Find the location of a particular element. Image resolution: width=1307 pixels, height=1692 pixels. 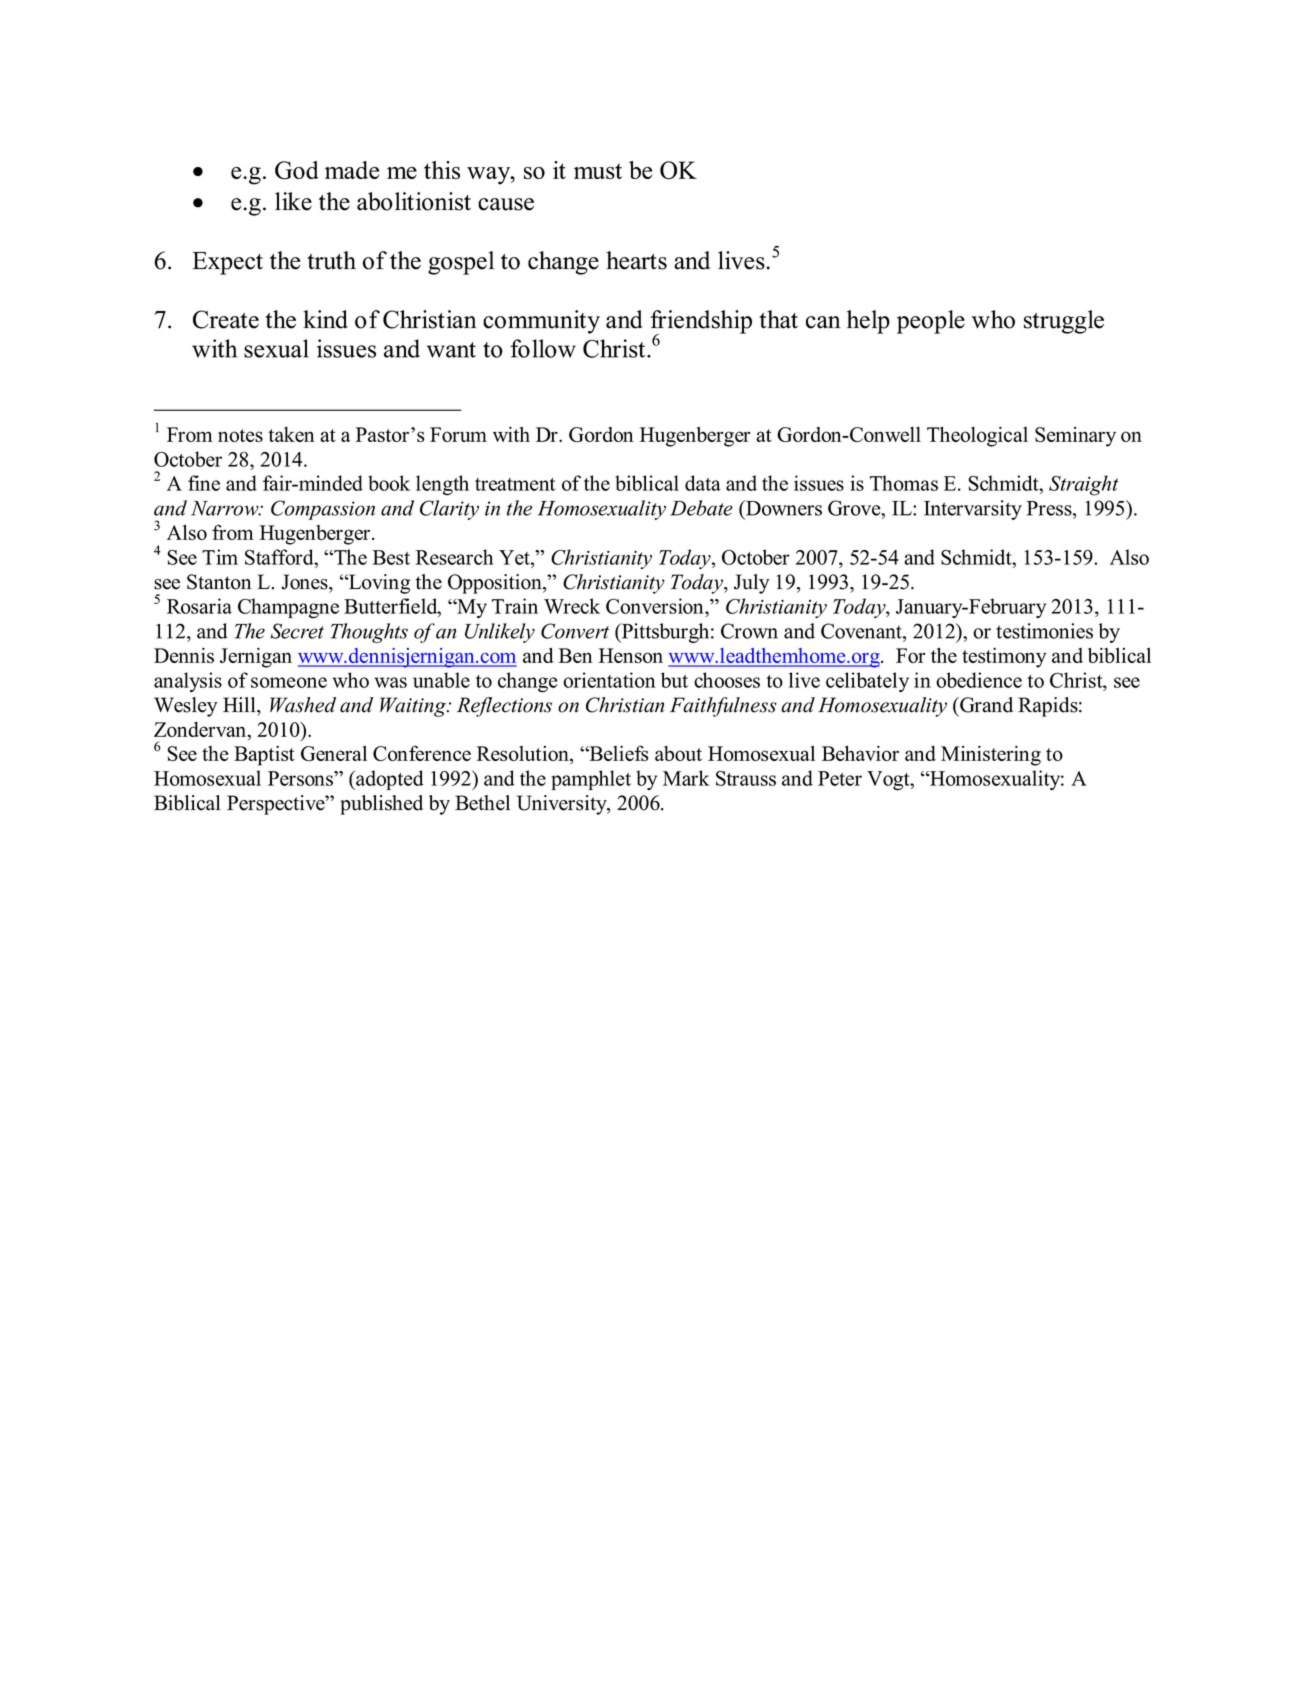

God is located at coordinates (297, 170).
